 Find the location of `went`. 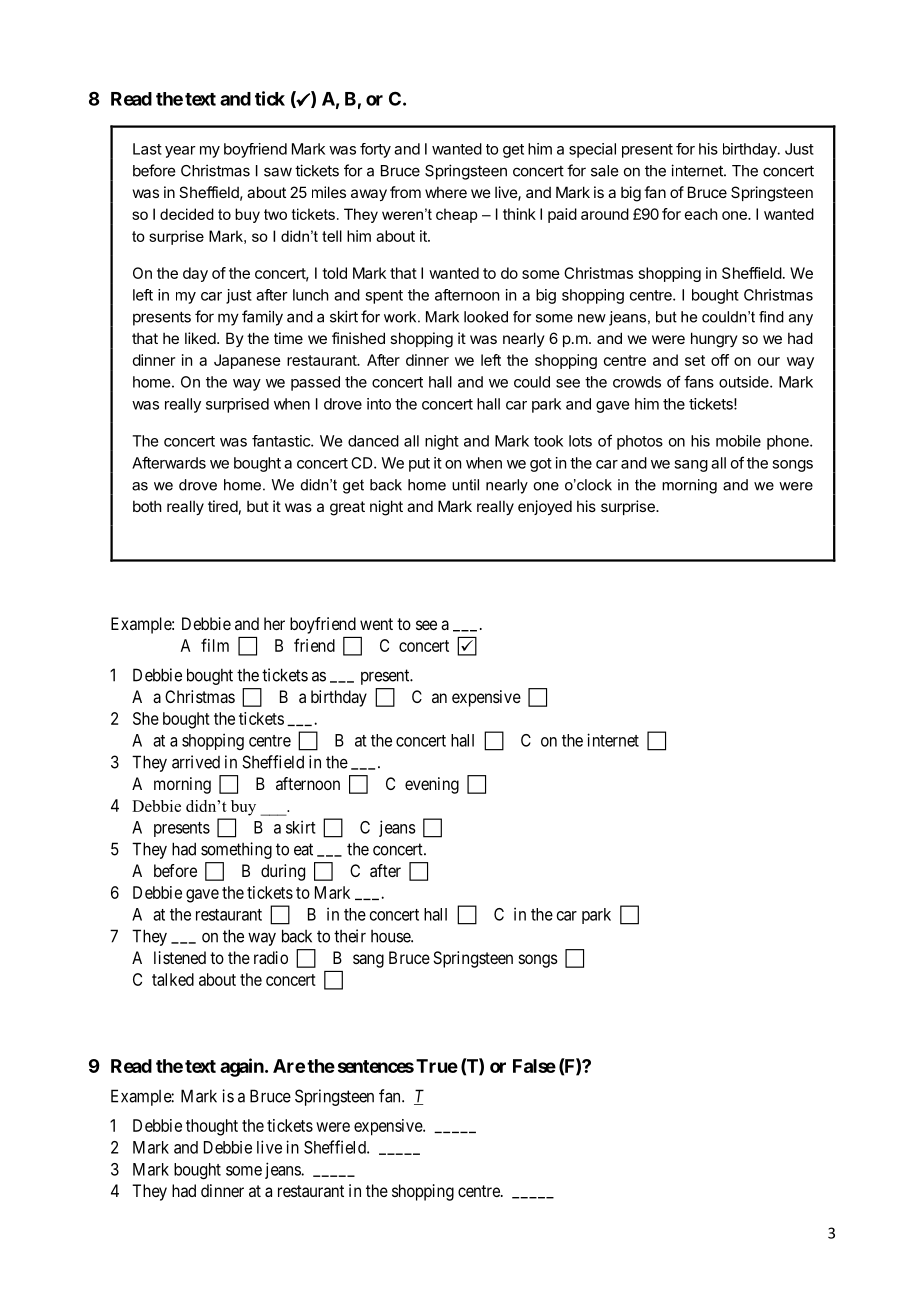

went is located at coordinates (376, 624).
